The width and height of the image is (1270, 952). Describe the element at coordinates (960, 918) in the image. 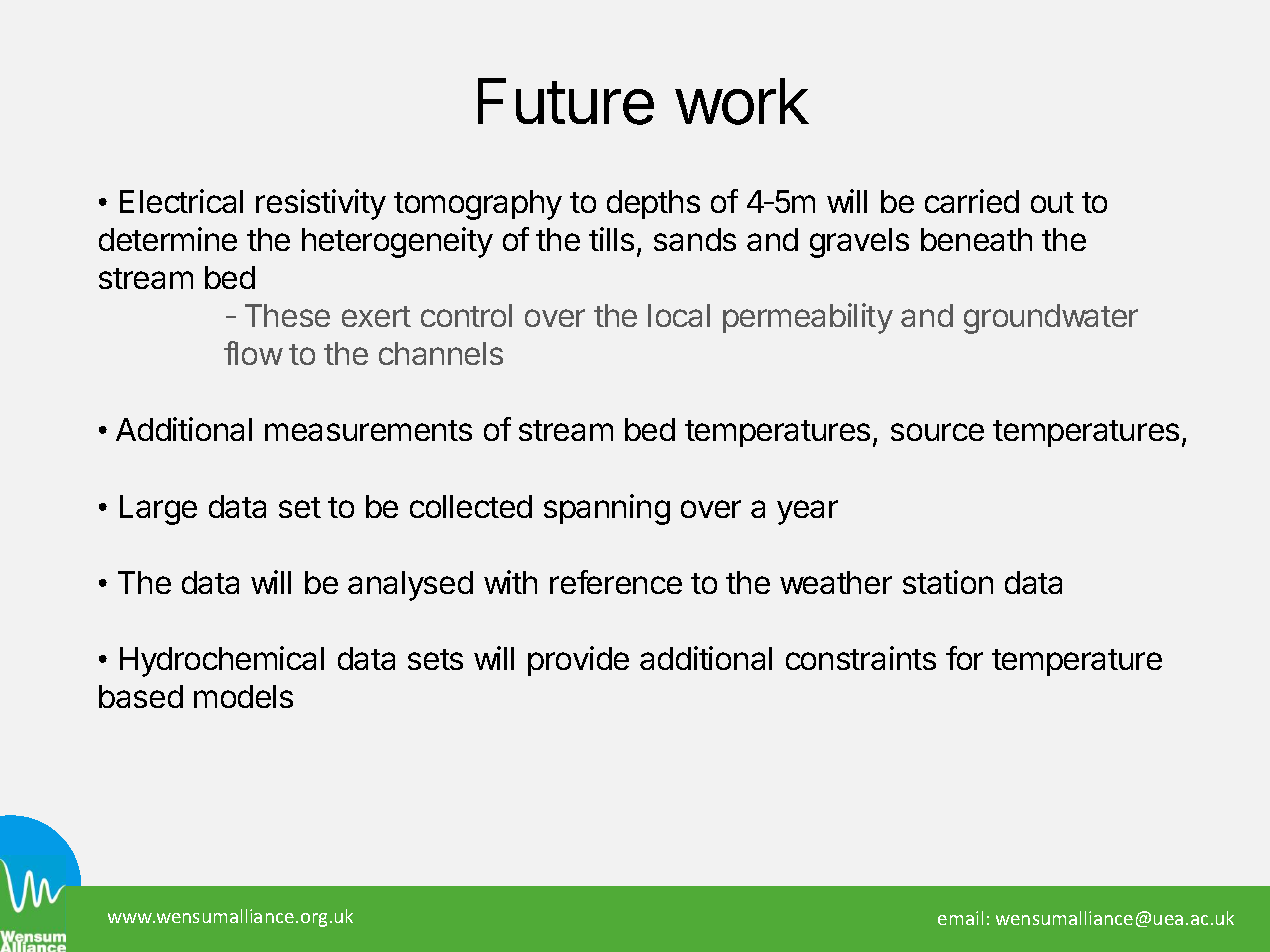

I see `email` at that location.
